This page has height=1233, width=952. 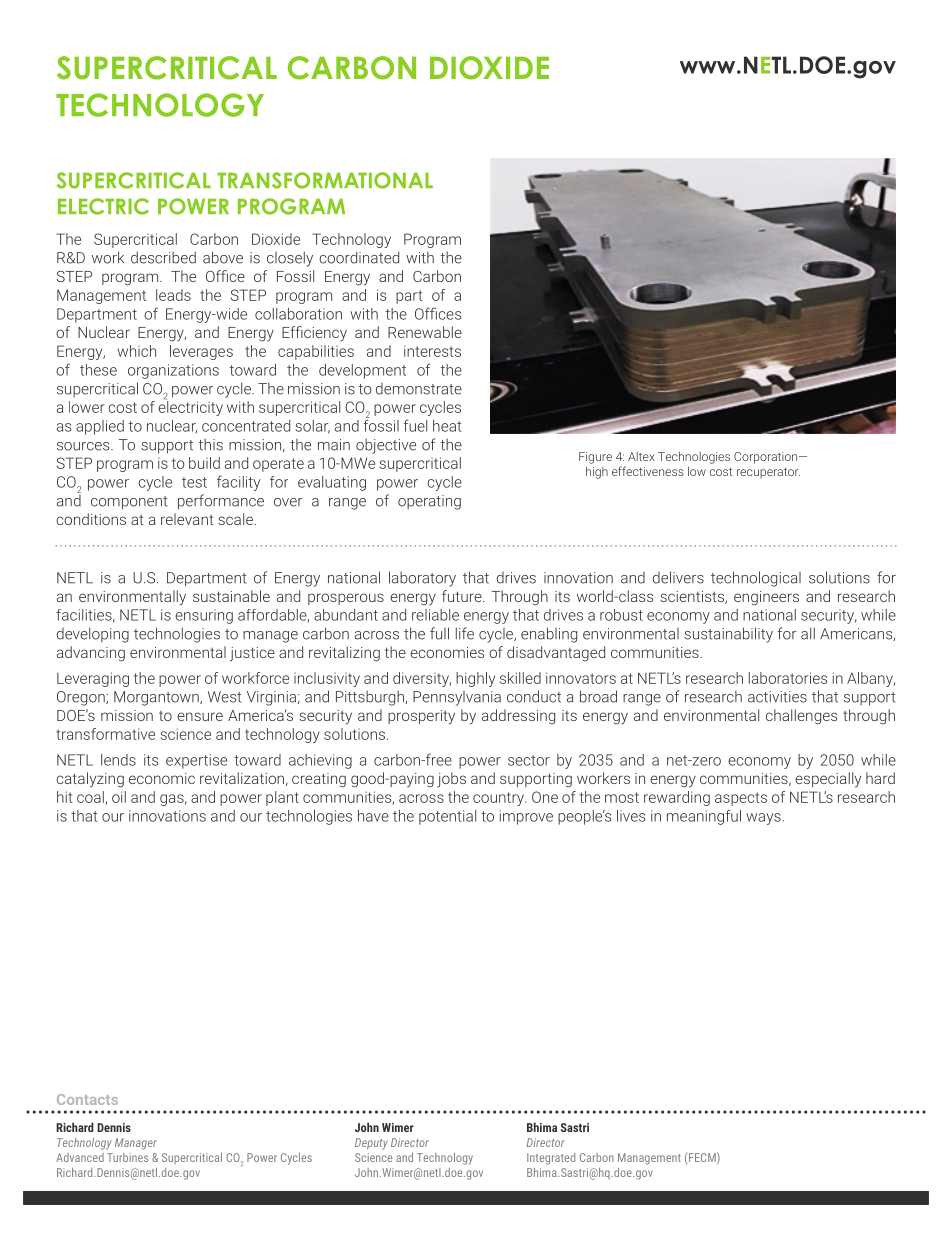 I want to click on Corporation, so click(x=767, y=458).
